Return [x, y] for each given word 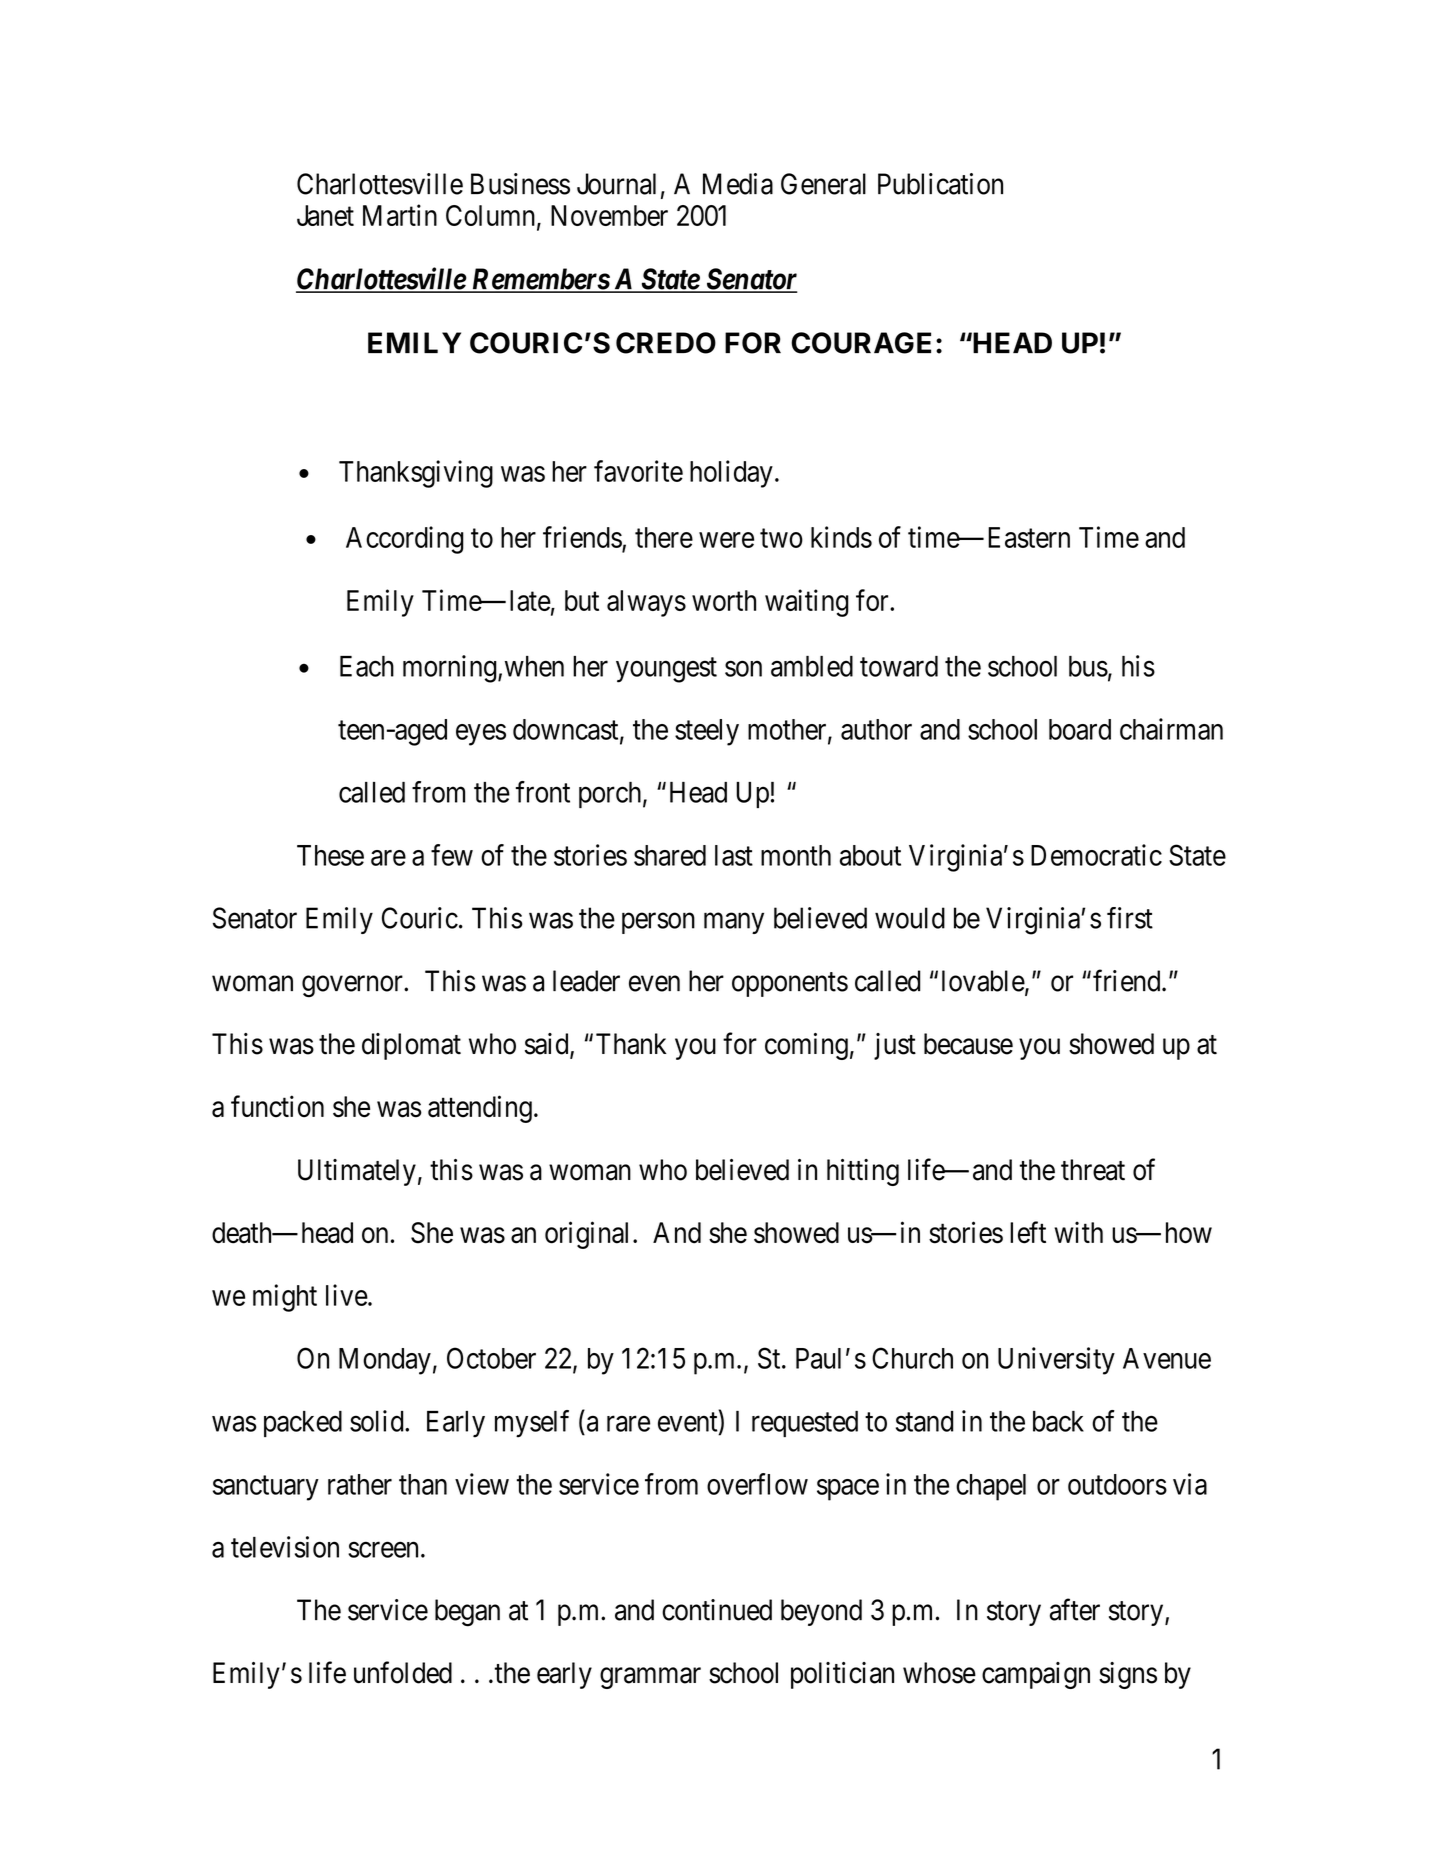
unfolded [403, 1672]
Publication [940, 184]
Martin [400, 215]
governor [353, 987]
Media [738, 184]
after [1075, 1609]
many [734, 923]
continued [717, 1610]
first [1130, 918]
